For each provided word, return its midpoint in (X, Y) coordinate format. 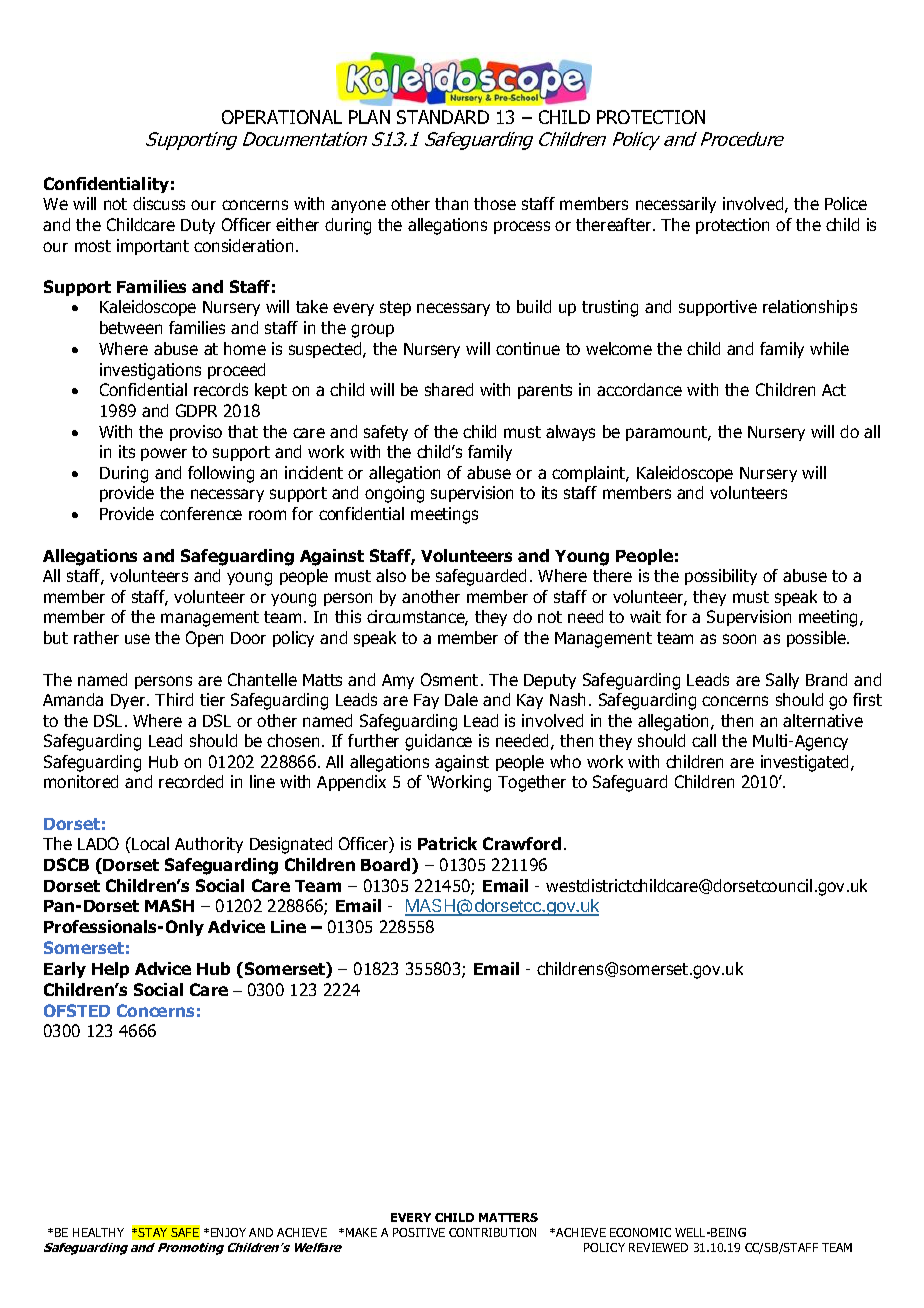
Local (150, 843)
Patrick (447, 843)
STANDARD (443, 117)
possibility (721, 577)
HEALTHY (98, 1232)
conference (201, 513)
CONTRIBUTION (492, 1232)
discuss (159, 203)
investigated (806, 763)
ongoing (394, 494)
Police (846, 203)
